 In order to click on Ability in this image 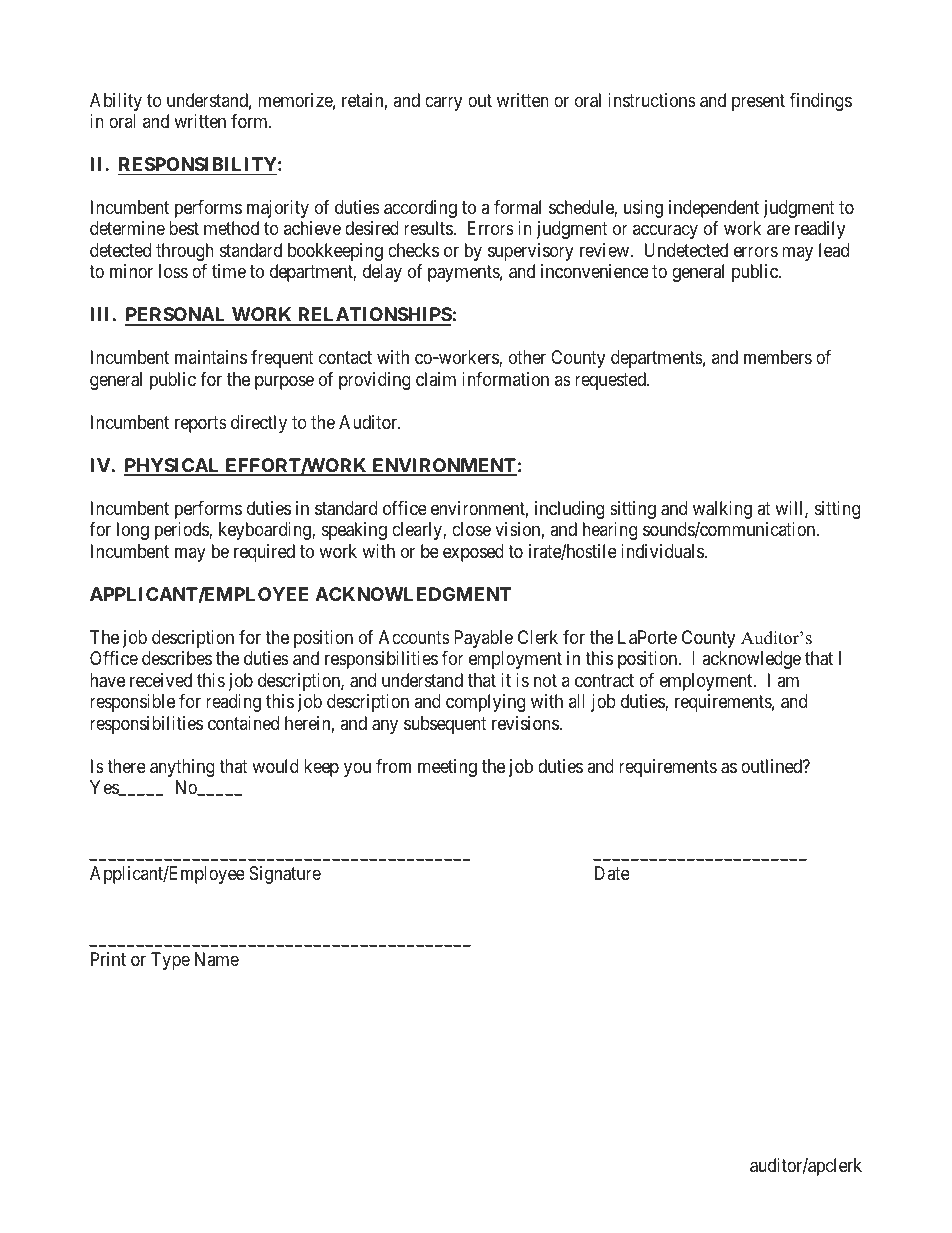, I will do `click(116, 102)`.
